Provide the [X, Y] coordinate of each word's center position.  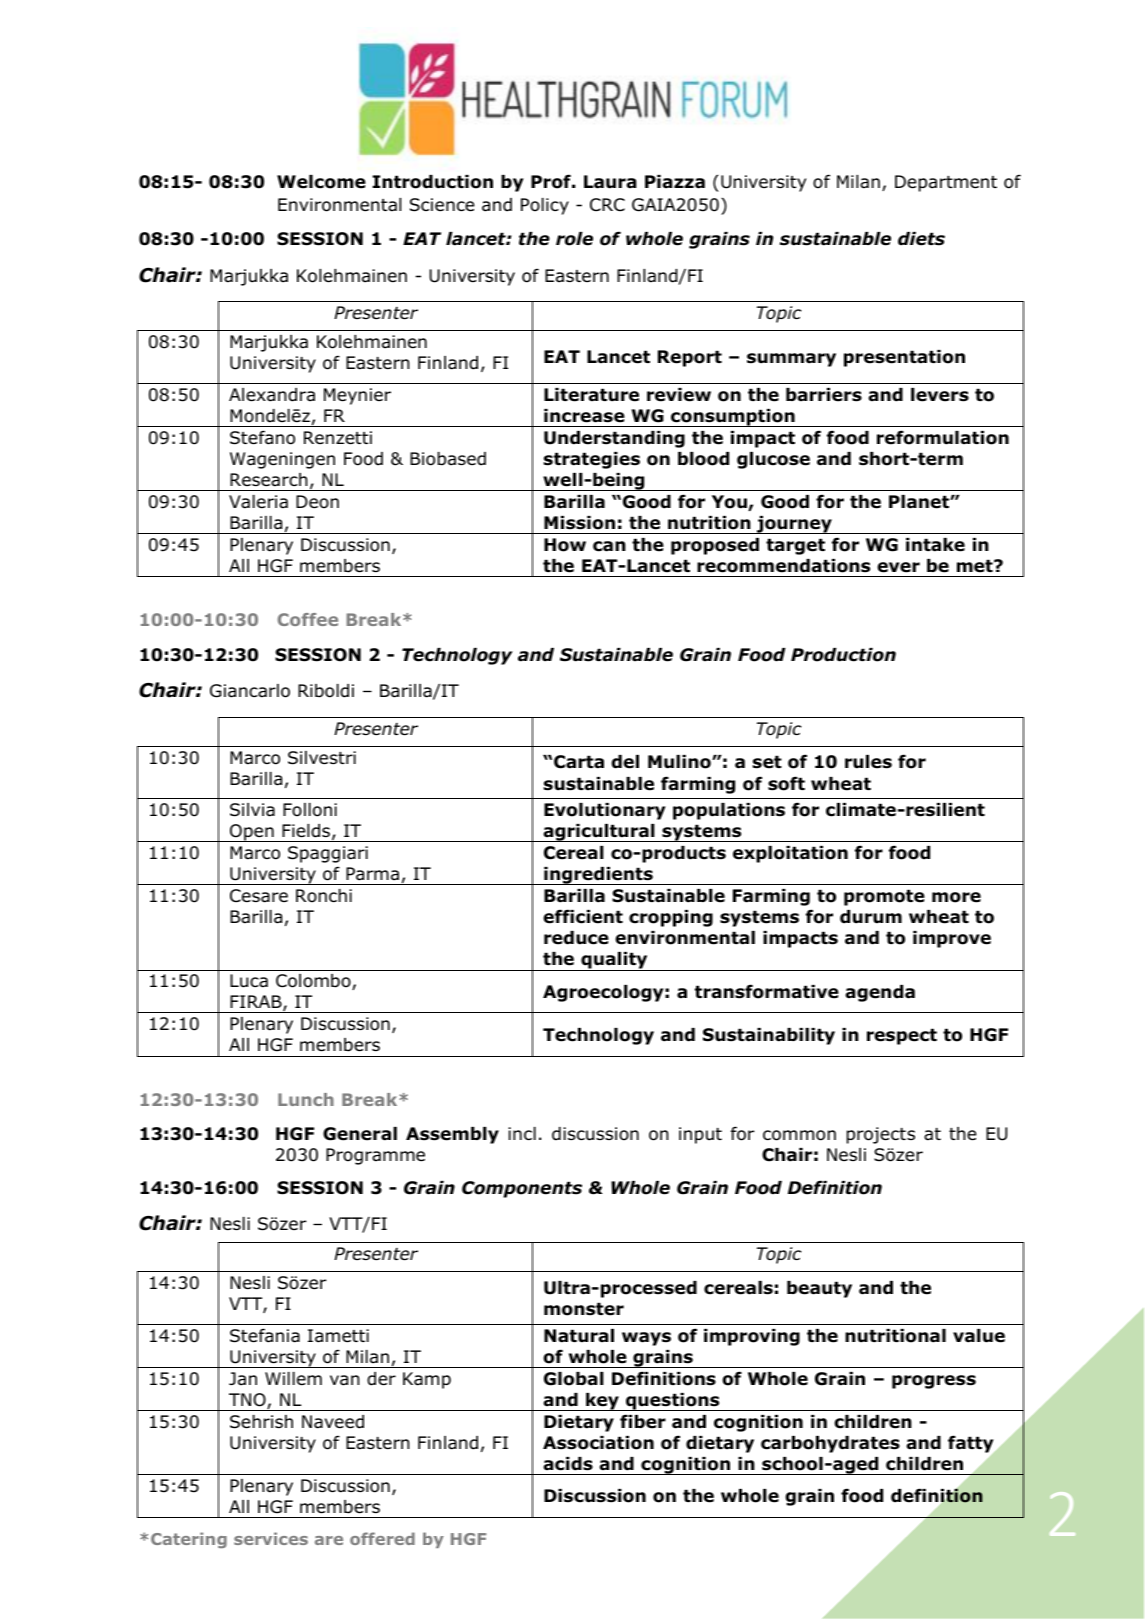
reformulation [943, 437]
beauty [819, 1289]
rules [868, 762]
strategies [591, 460]
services [271, 1538]
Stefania [265, 1335]
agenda [880, 993]
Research [269, 480]
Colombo [314, 982]
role [574, 239]
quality [614, 961]
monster [584, 1309]
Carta [579, 762]
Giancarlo [250, 691]
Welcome [321, 182]
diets [921, 239]
